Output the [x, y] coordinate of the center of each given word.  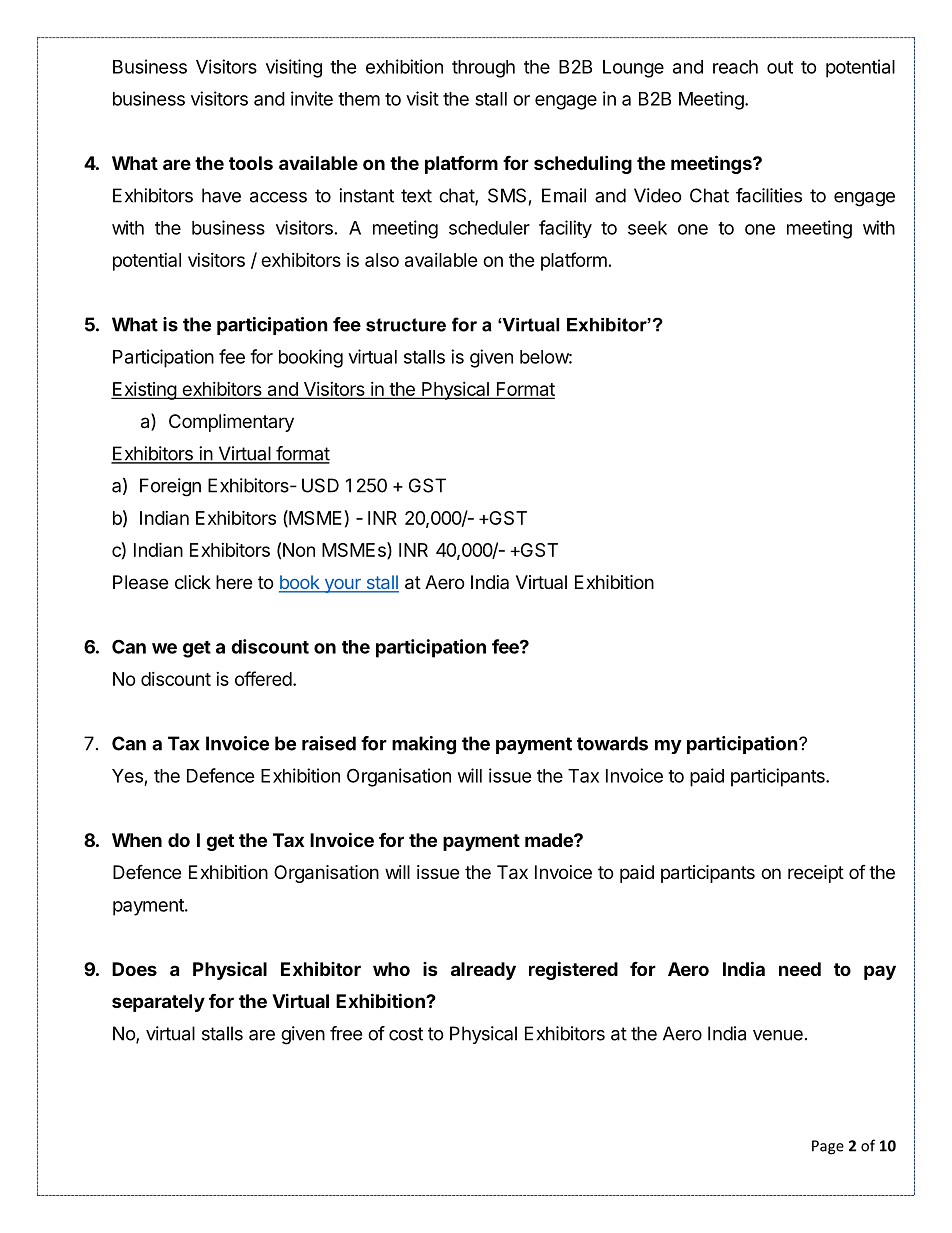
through [483, 69]
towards [612, 743]
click [193, 582]
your [342, 586]
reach [735, 67]
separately [158, 1003]
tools [251, 163]
